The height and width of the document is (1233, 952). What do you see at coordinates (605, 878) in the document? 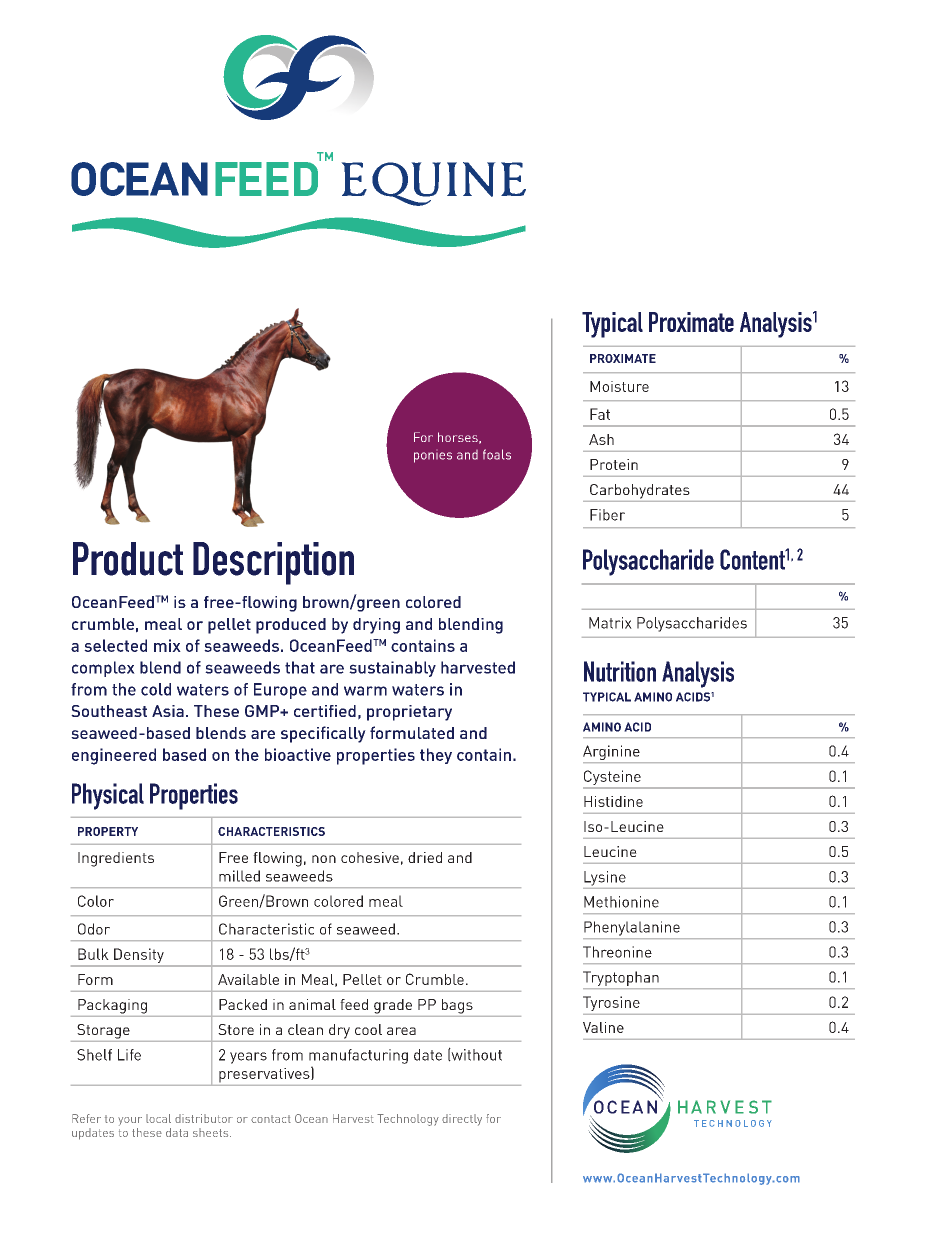
I see `Lysine` at bounding box center [605, 878].
